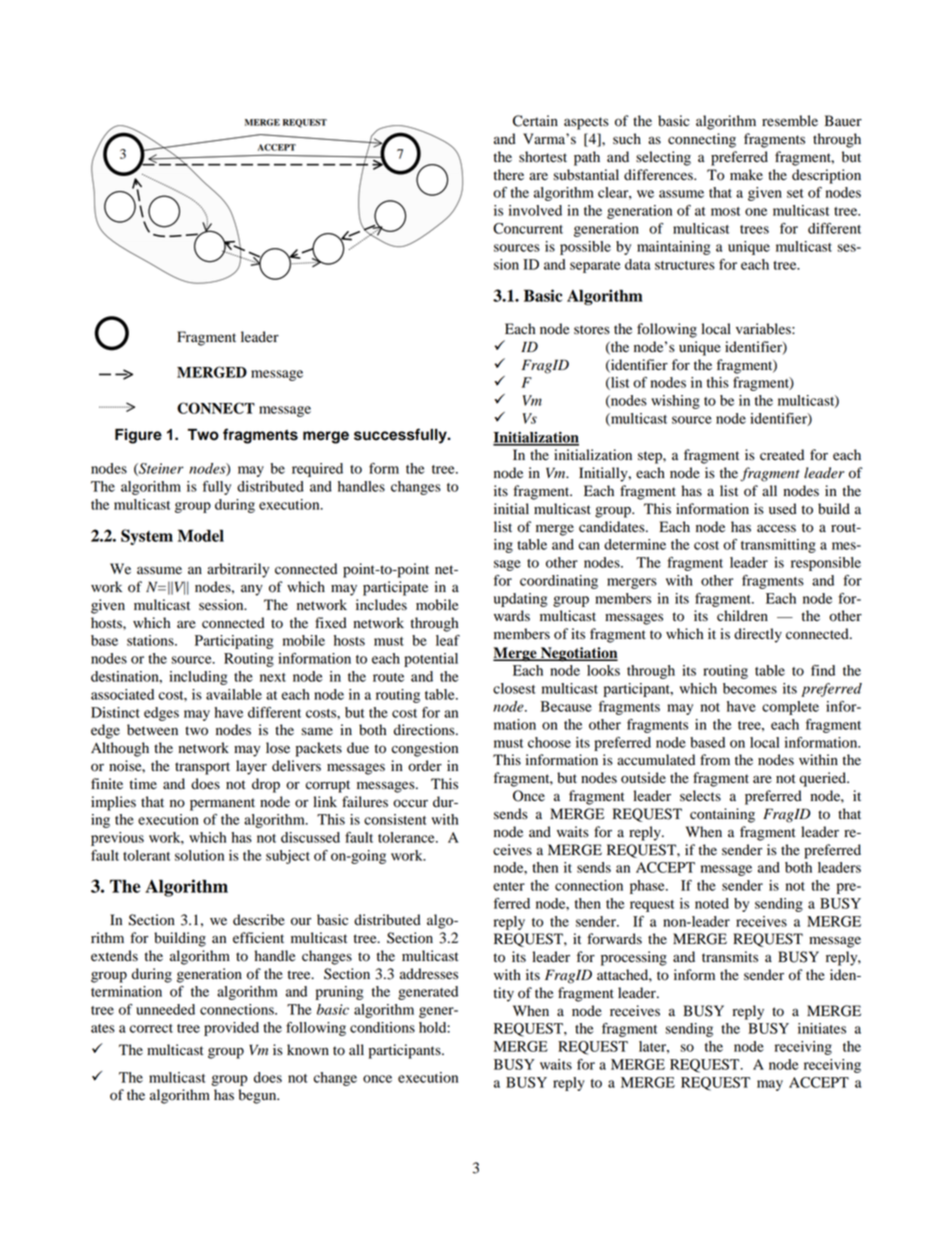 This document has width=952, height=1233. Describe the element at coordinates (730, 956) in the document. I see `transmits` at that location.
